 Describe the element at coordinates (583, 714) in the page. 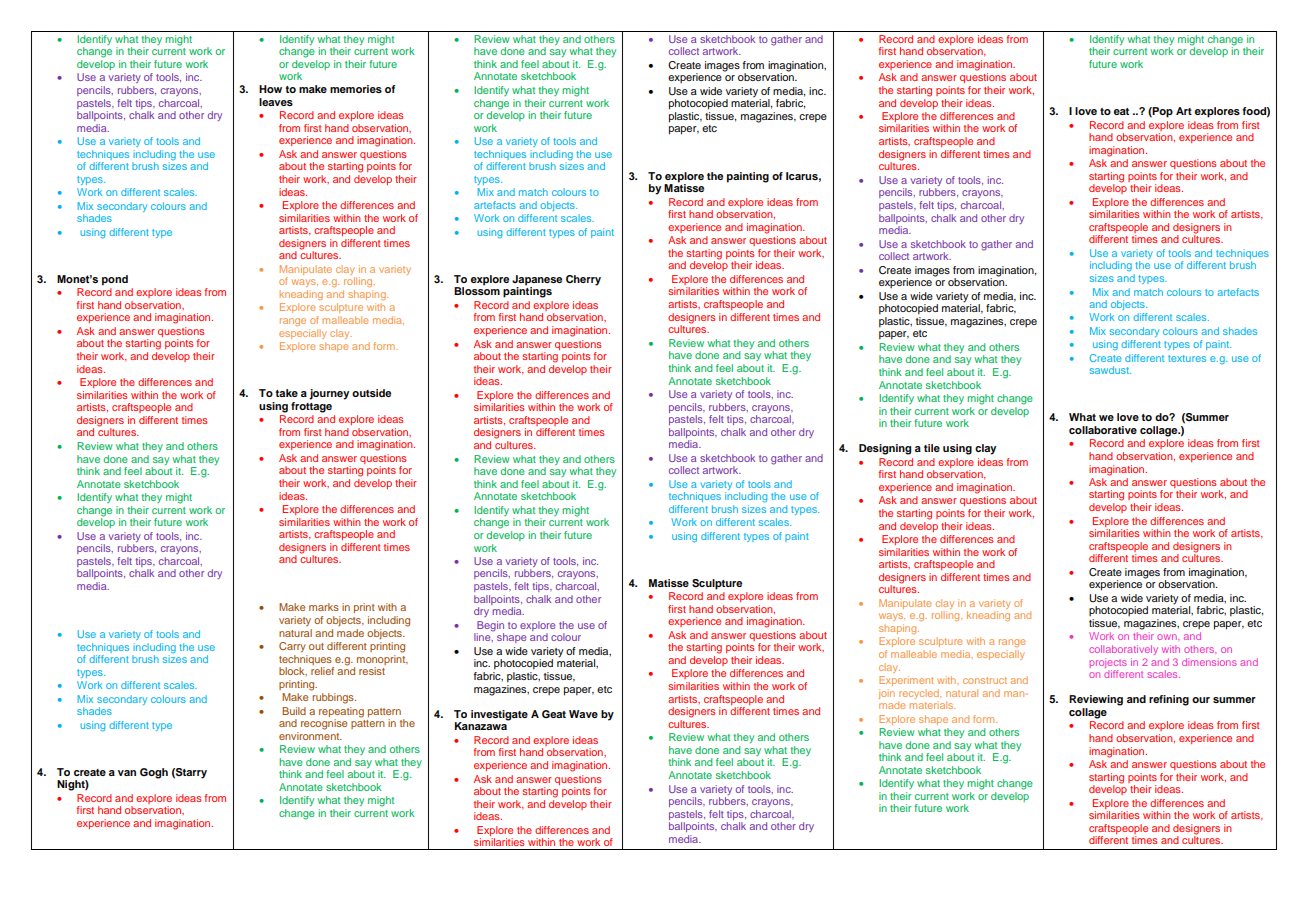

I see `Wave` at that location.
